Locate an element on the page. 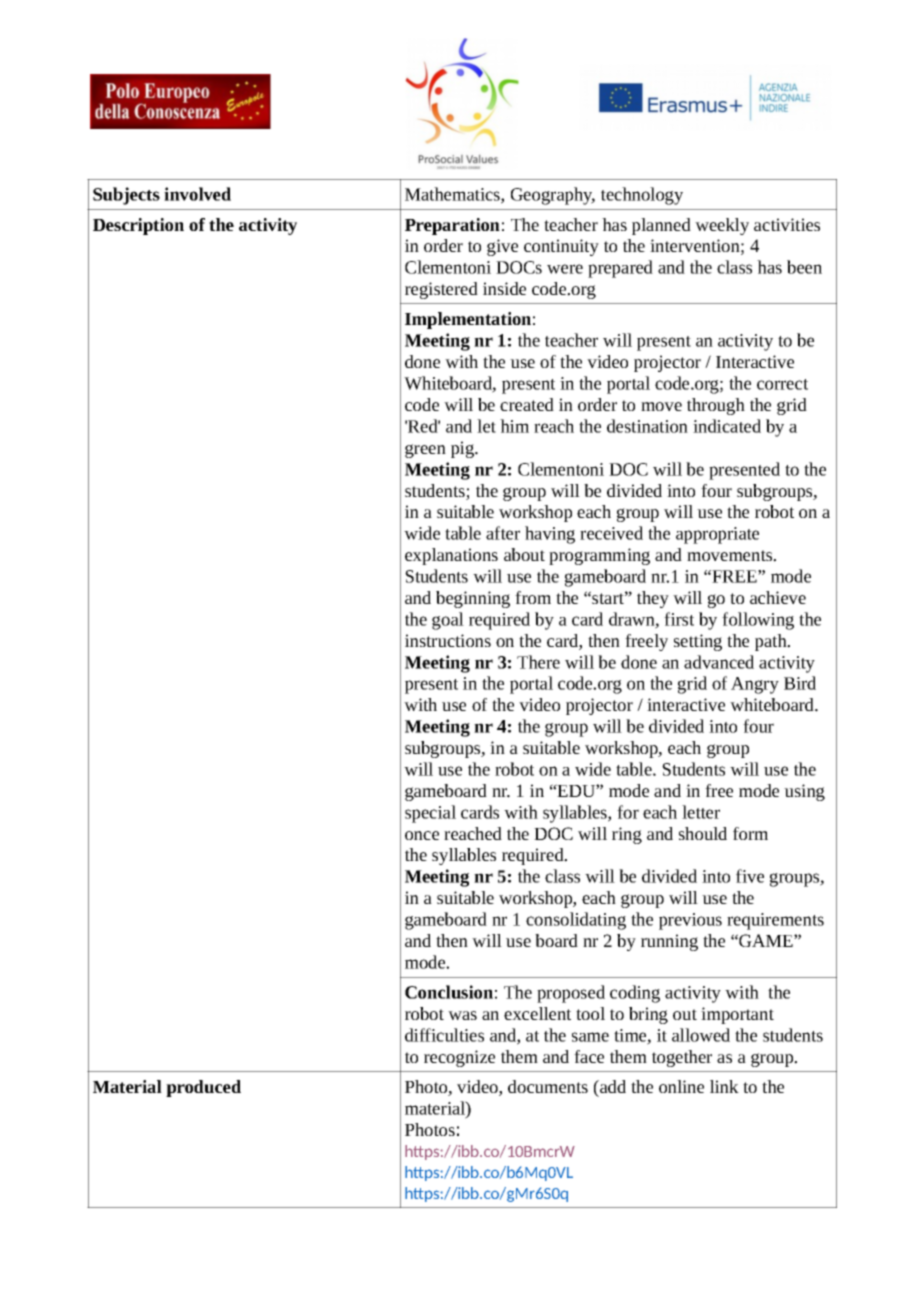 The height and width of the document is (1308, 924). recognize is located at coordinates (459, 1058).
